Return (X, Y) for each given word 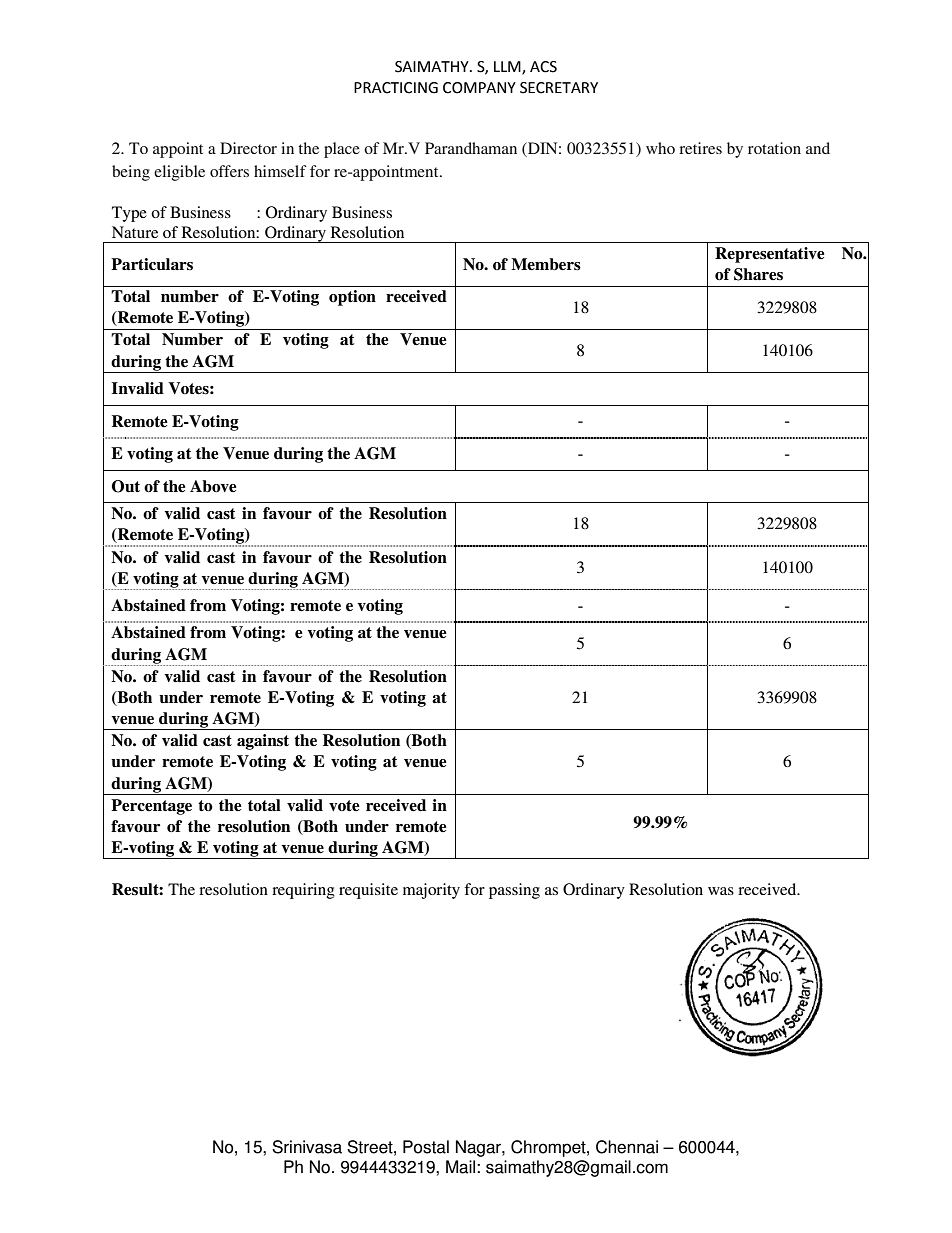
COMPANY (479, 88)
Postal (426, 1147)
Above (213, 486)
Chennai (627, 1147)
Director (248, 148)
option (352, 298)
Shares (758, 274)
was (721, 891)
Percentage (151, 807)
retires (700, 148)
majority (431, 891)
